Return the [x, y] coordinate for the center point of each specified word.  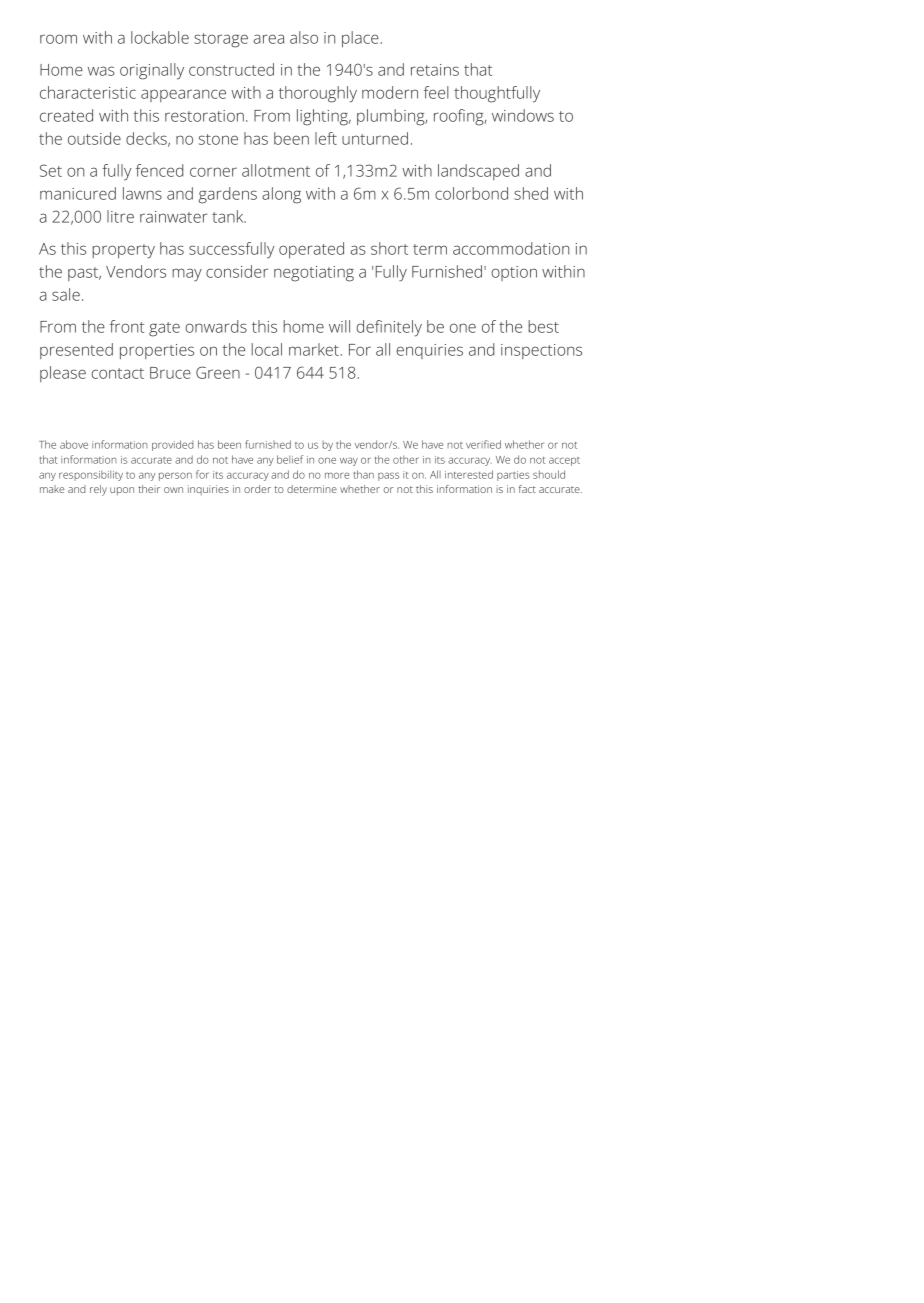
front [127, 326]
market [314, 349]
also [304, 37]
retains [435, 70]
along [281, 195]
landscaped [478, 172]
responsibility [91, 475]
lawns [142, 193]
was [101, 71]
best [543, 326]
